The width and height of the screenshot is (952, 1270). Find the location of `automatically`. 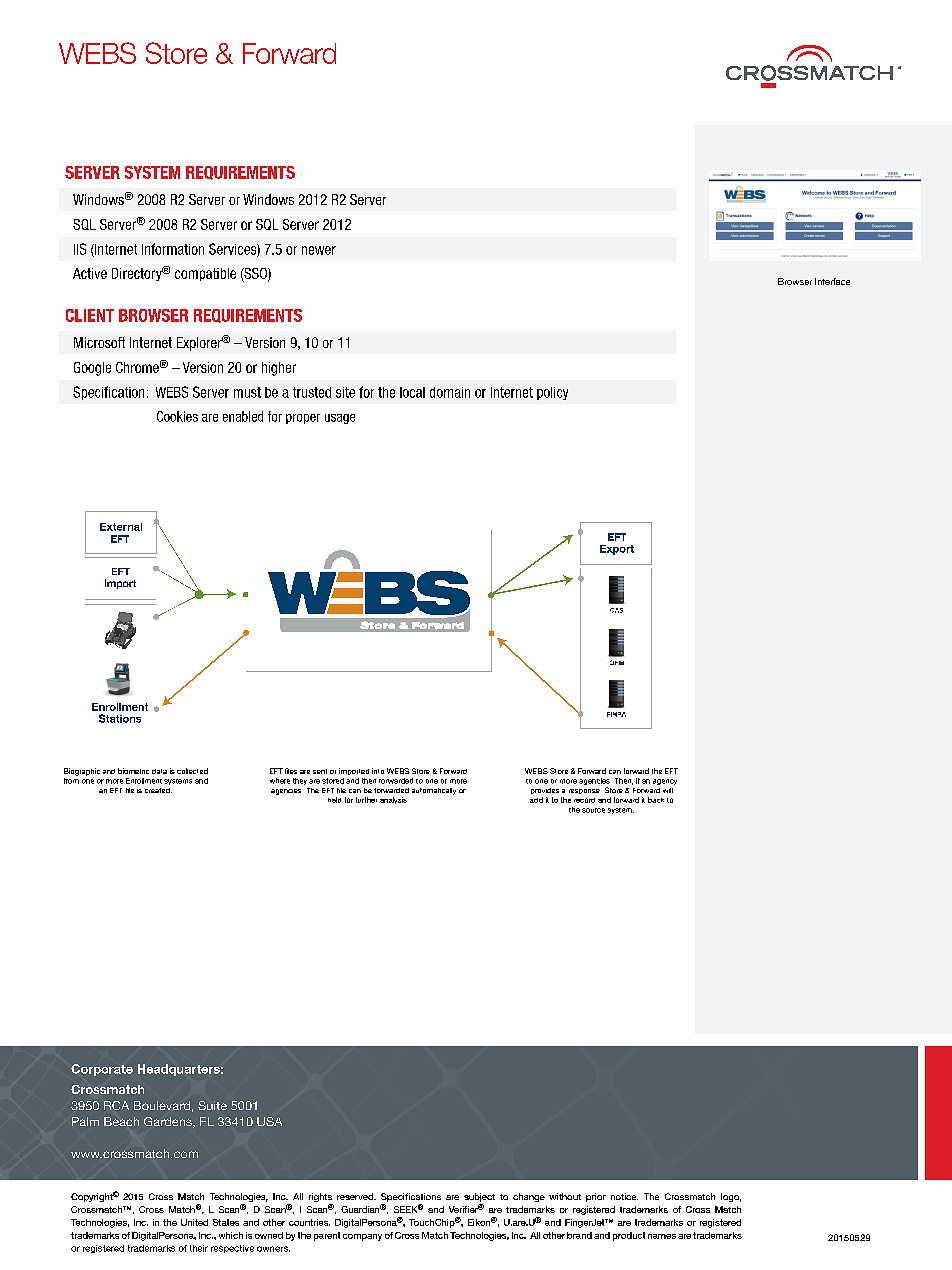

automatically is located at coordinates (434, 791).
